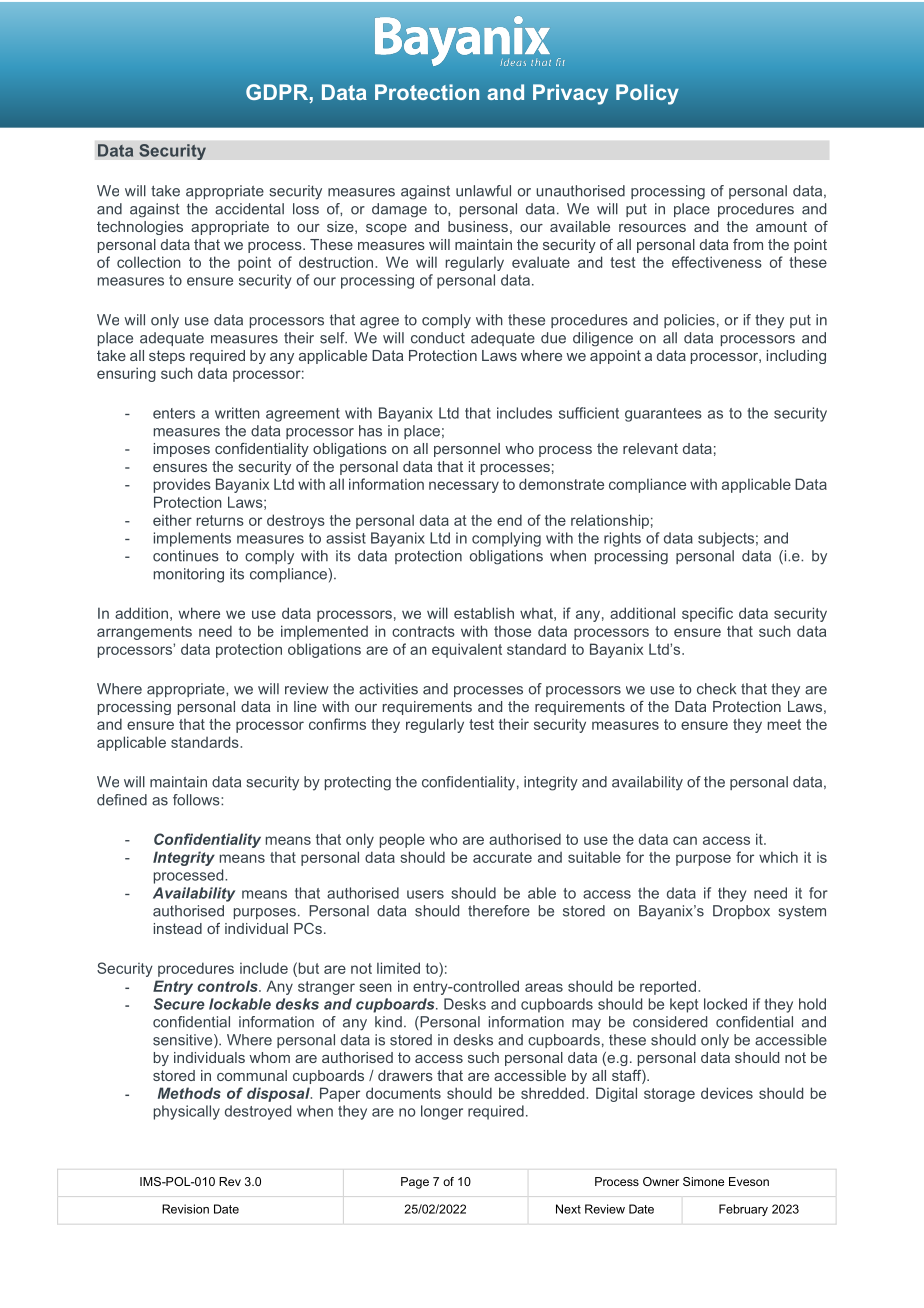 This screenshot has width=924, height=1308. I want to click on Revision, so click(185, 1209).
